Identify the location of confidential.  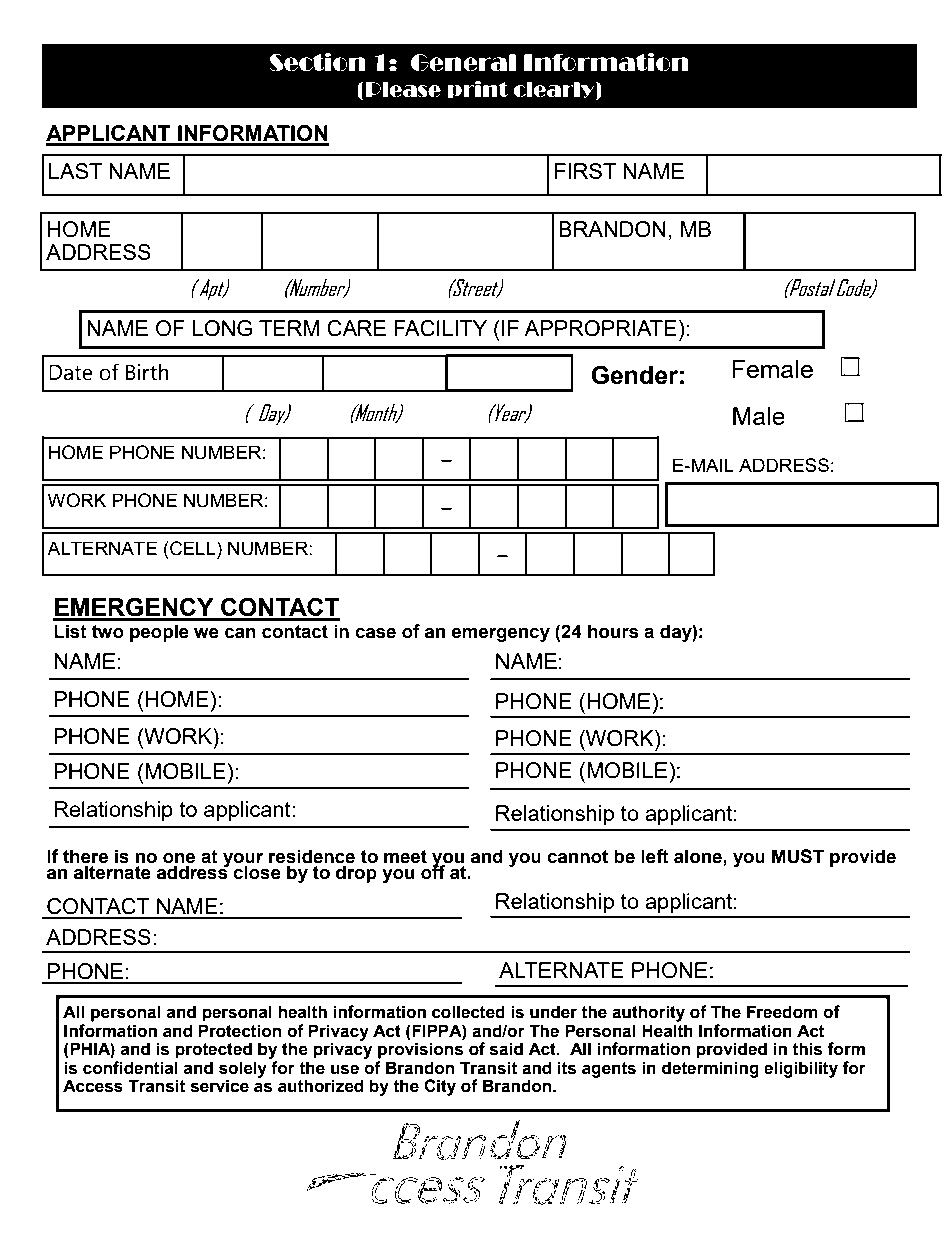
(130, 1068).
